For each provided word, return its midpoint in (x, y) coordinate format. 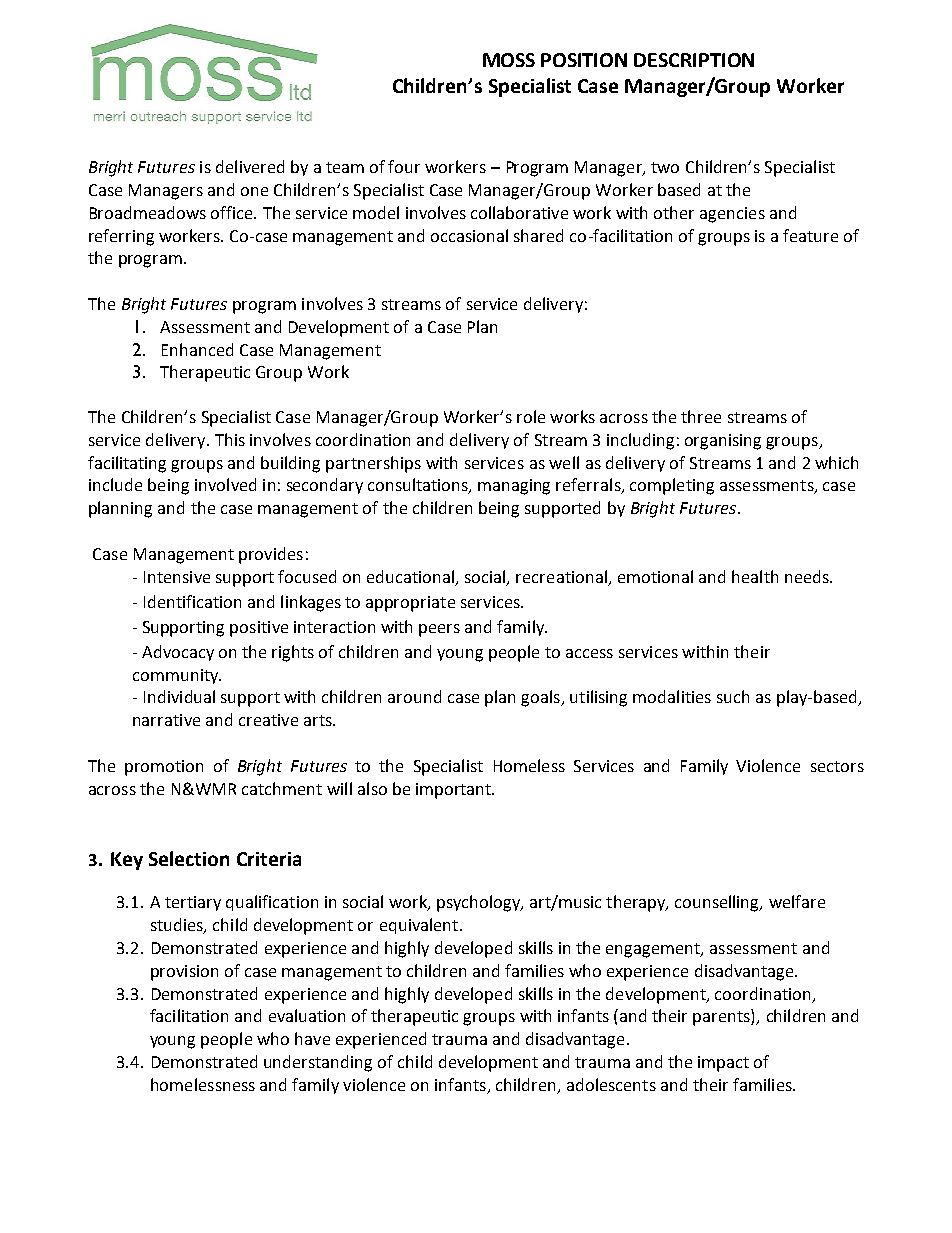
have (312, 1038)
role (531, 416)
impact (723, 1064)
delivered (250, 166)
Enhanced (197, 349)
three (701, 416)
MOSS (509, 60)
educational (412, 577)
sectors (837, 766)
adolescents (611, 1084)
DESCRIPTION (694, 60)
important (454, 791)
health (755, 576)
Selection (189, 858)
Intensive (177, 577)
